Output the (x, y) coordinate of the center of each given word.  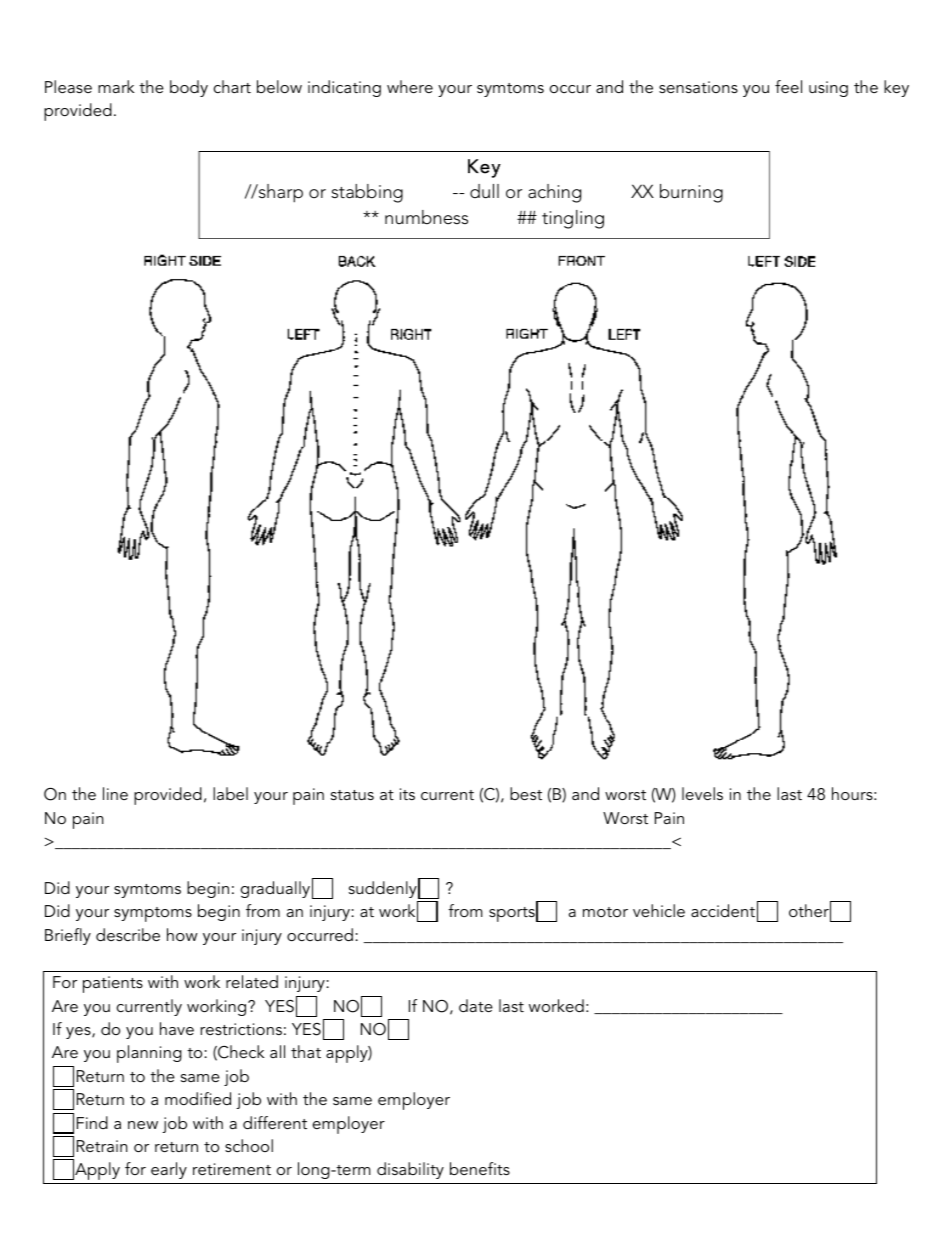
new (143, 1125)
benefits (480, 1168)
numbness (426, 217)
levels (702, 793)
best (526, 793)
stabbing (367, 193)
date (476, 1005)
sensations (698, 87)
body (189, 88)
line (115, 793)
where (410, 86)
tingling (573, 219)
